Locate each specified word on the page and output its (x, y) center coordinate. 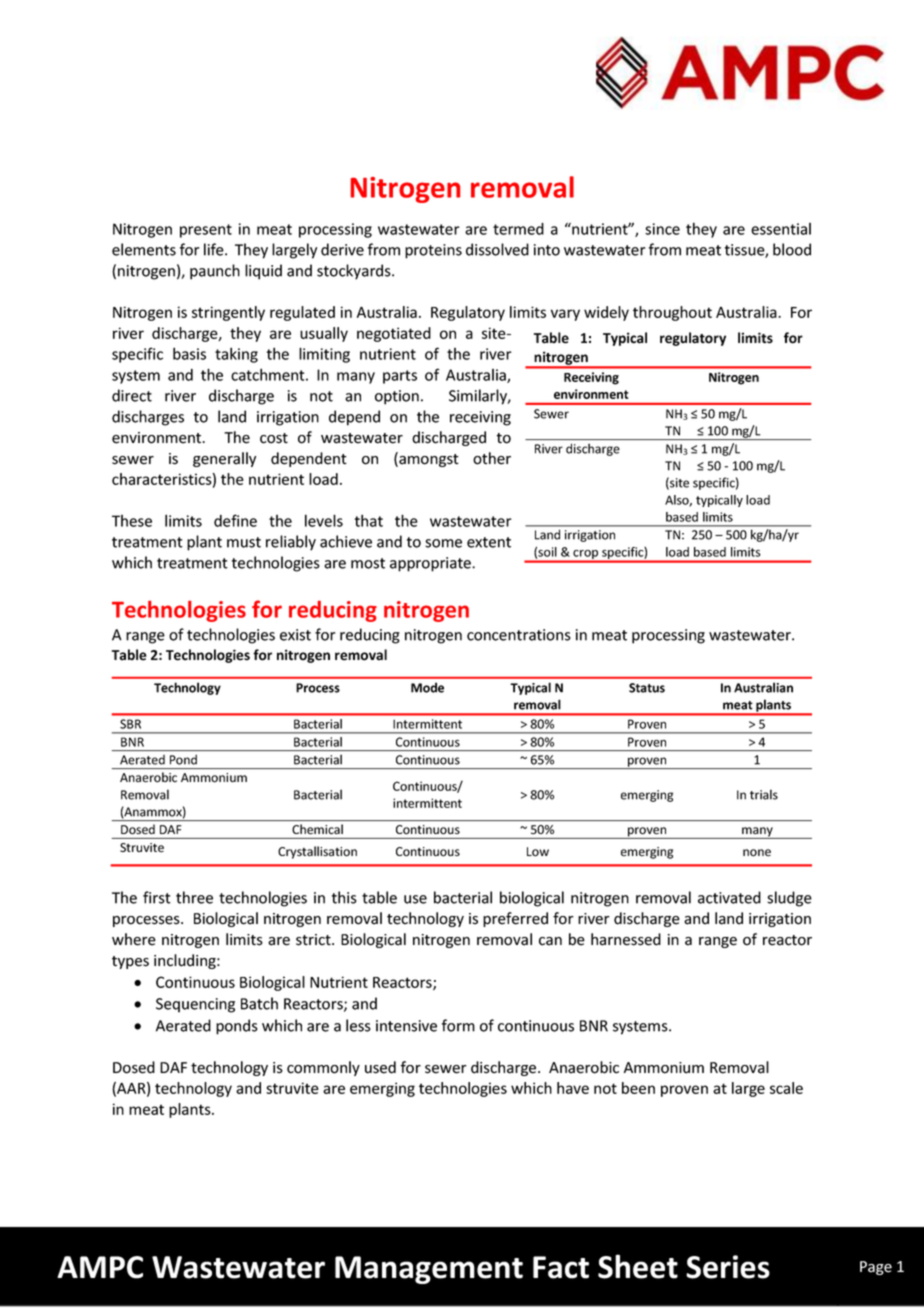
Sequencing (195, 1005)
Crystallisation (317, 852)
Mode (427, 687)
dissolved (497, 249)
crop (586, 556)
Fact (561, 1267)
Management (429, 1270)
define (235, 520)
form (458, 1025)
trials (764, 794)
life (215, 249)
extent (489, 542)
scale (786, 1088)
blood (792, 249)
